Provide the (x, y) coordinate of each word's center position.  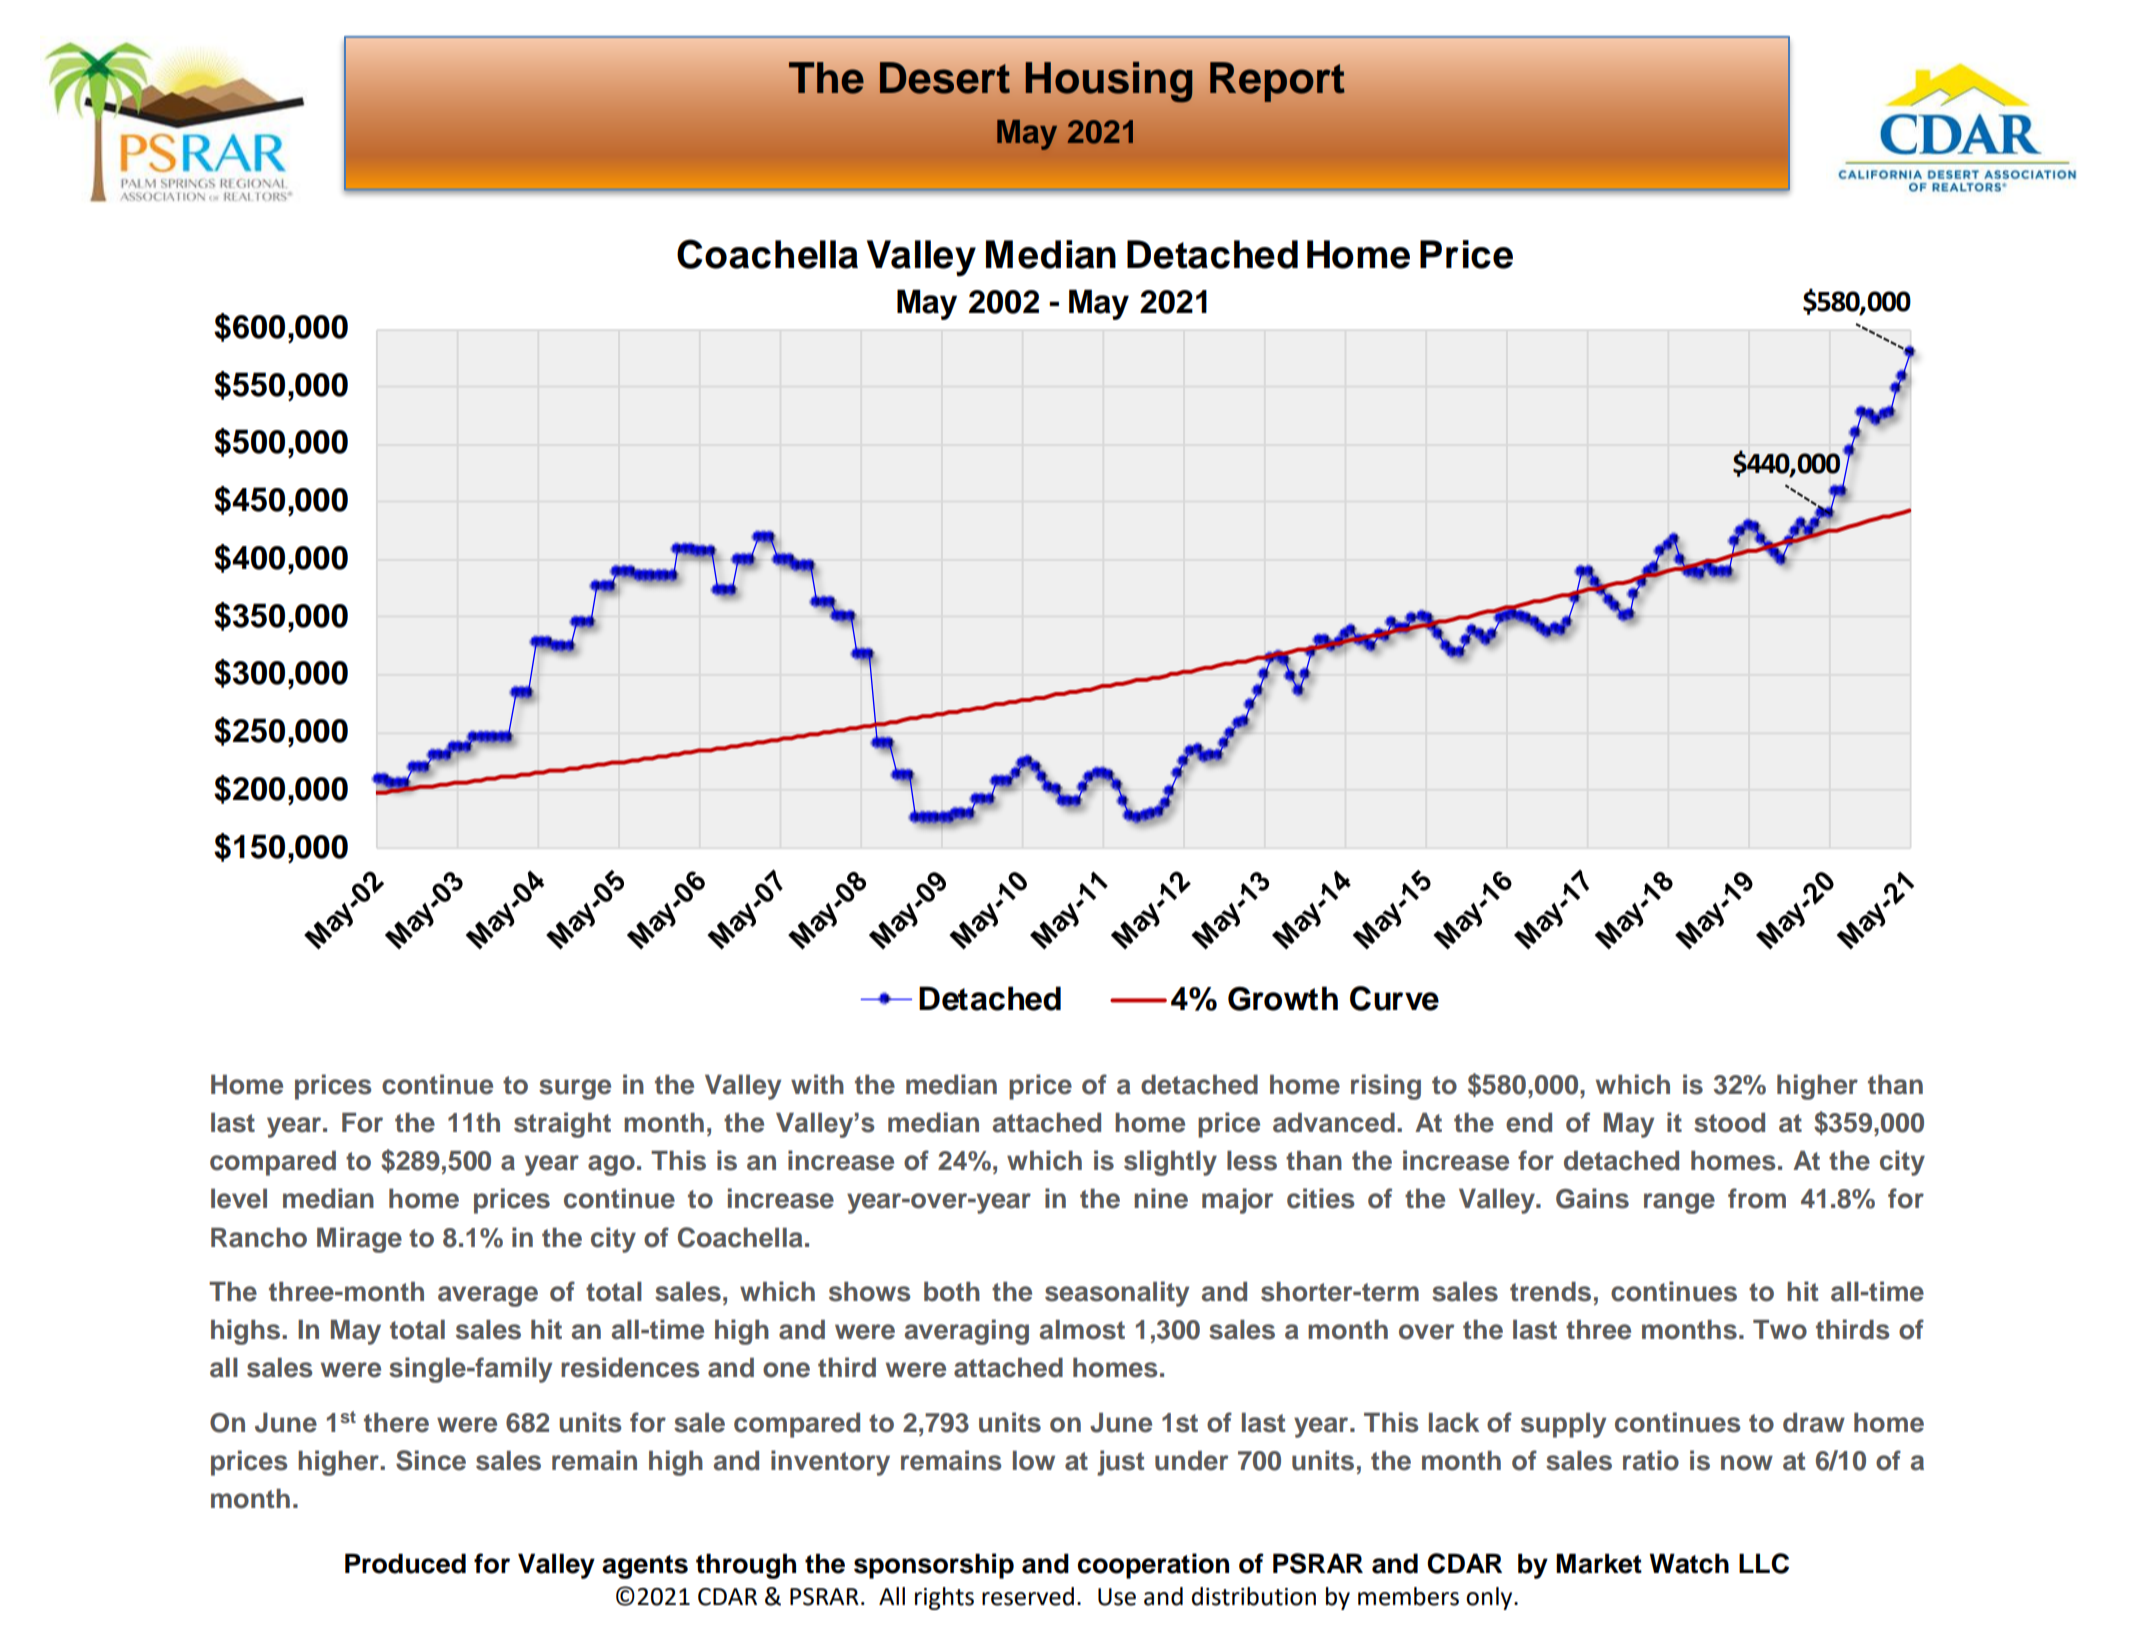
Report (1277, 82)
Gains (1592, 1198)
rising (1386, 1087)
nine (1161, 1198)
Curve (1394, 998)
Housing (1109, 82)
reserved (1028, 1596)
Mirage (359, 1240)
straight (562, 1125)
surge (575, 1089)
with (817, 1084)
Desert (945, 78)
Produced (405, 1563)
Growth (1283, 998)
